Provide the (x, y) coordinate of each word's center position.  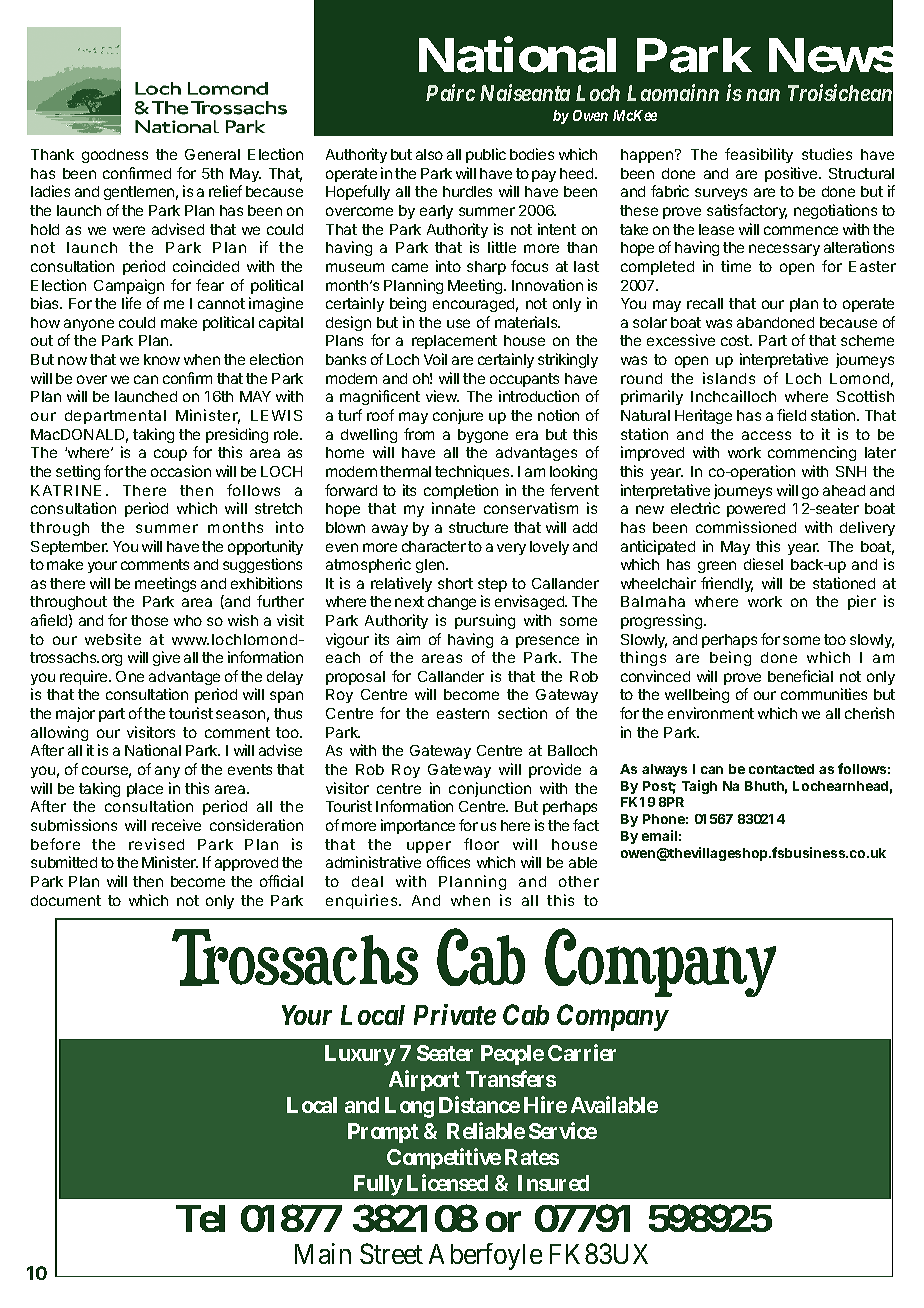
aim (408, 639)
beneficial (800, 676)
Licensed (447, 1182)
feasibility (759, 155)
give (166, 658)
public (486, 155)
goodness (115, 156)
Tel (200, 1218)
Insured (553, 1183)
